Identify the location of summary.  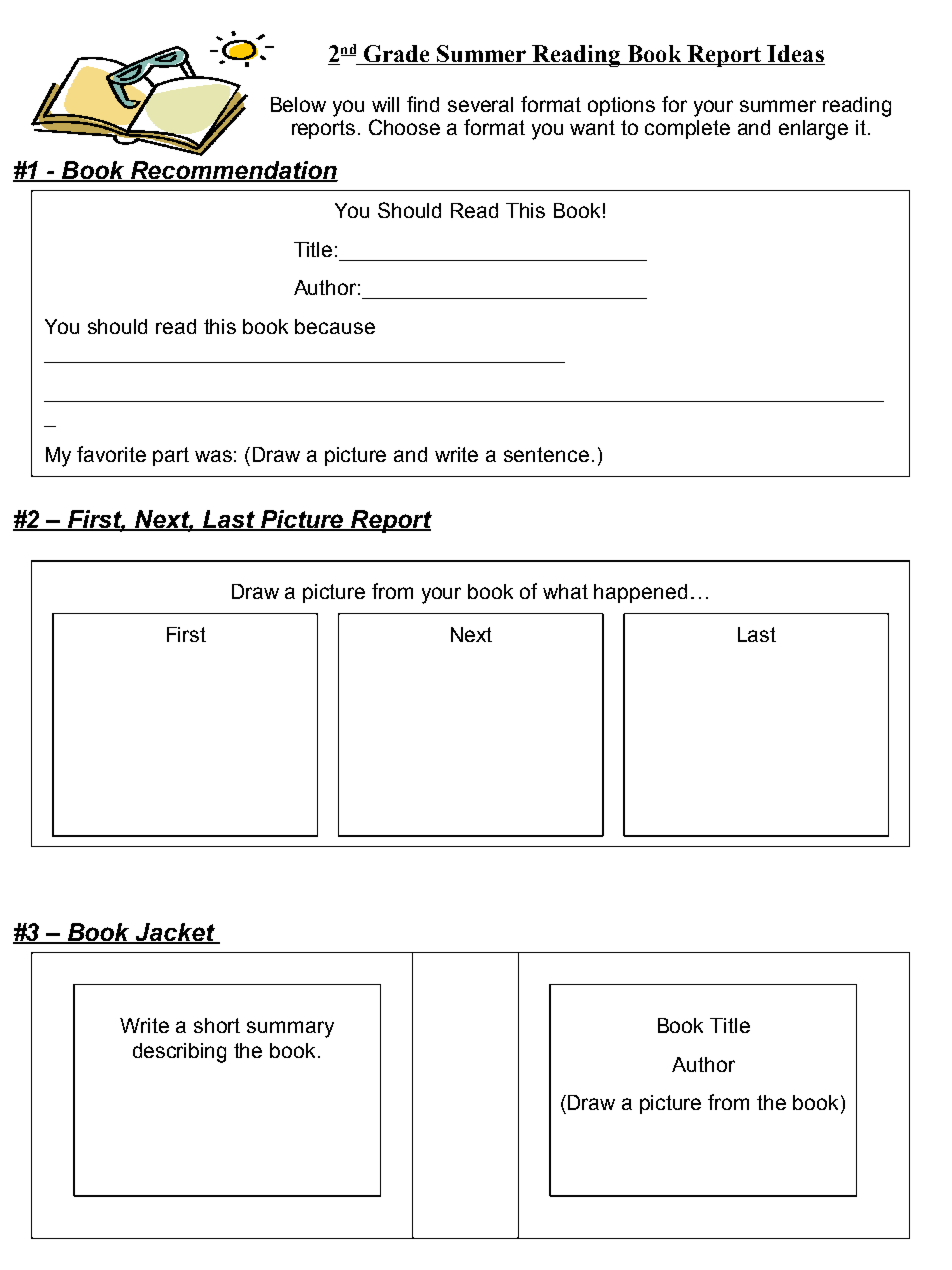
(290, 1029).
